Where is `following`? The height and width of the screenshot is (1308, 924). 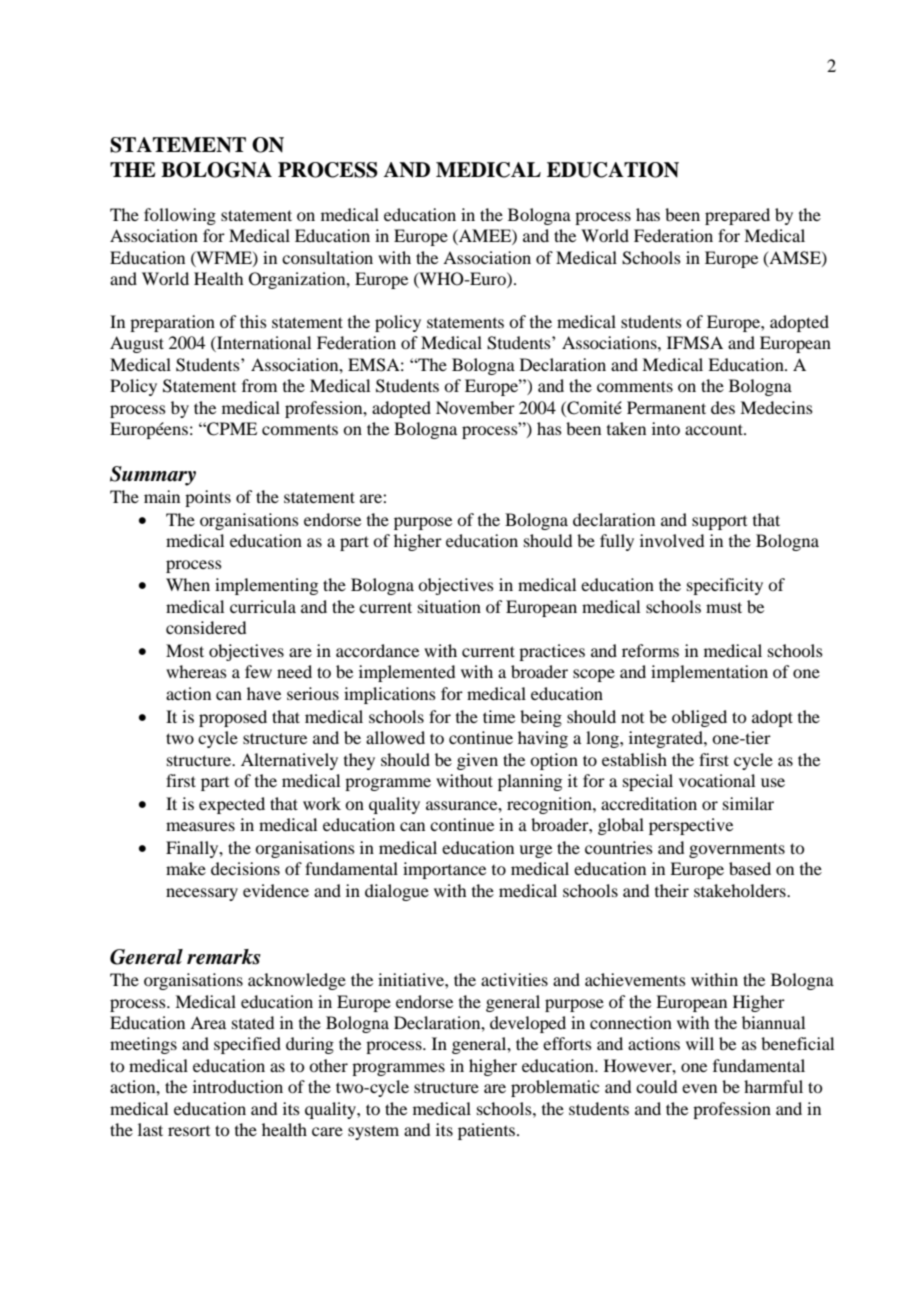
following is located at coordinates (180, 216).
